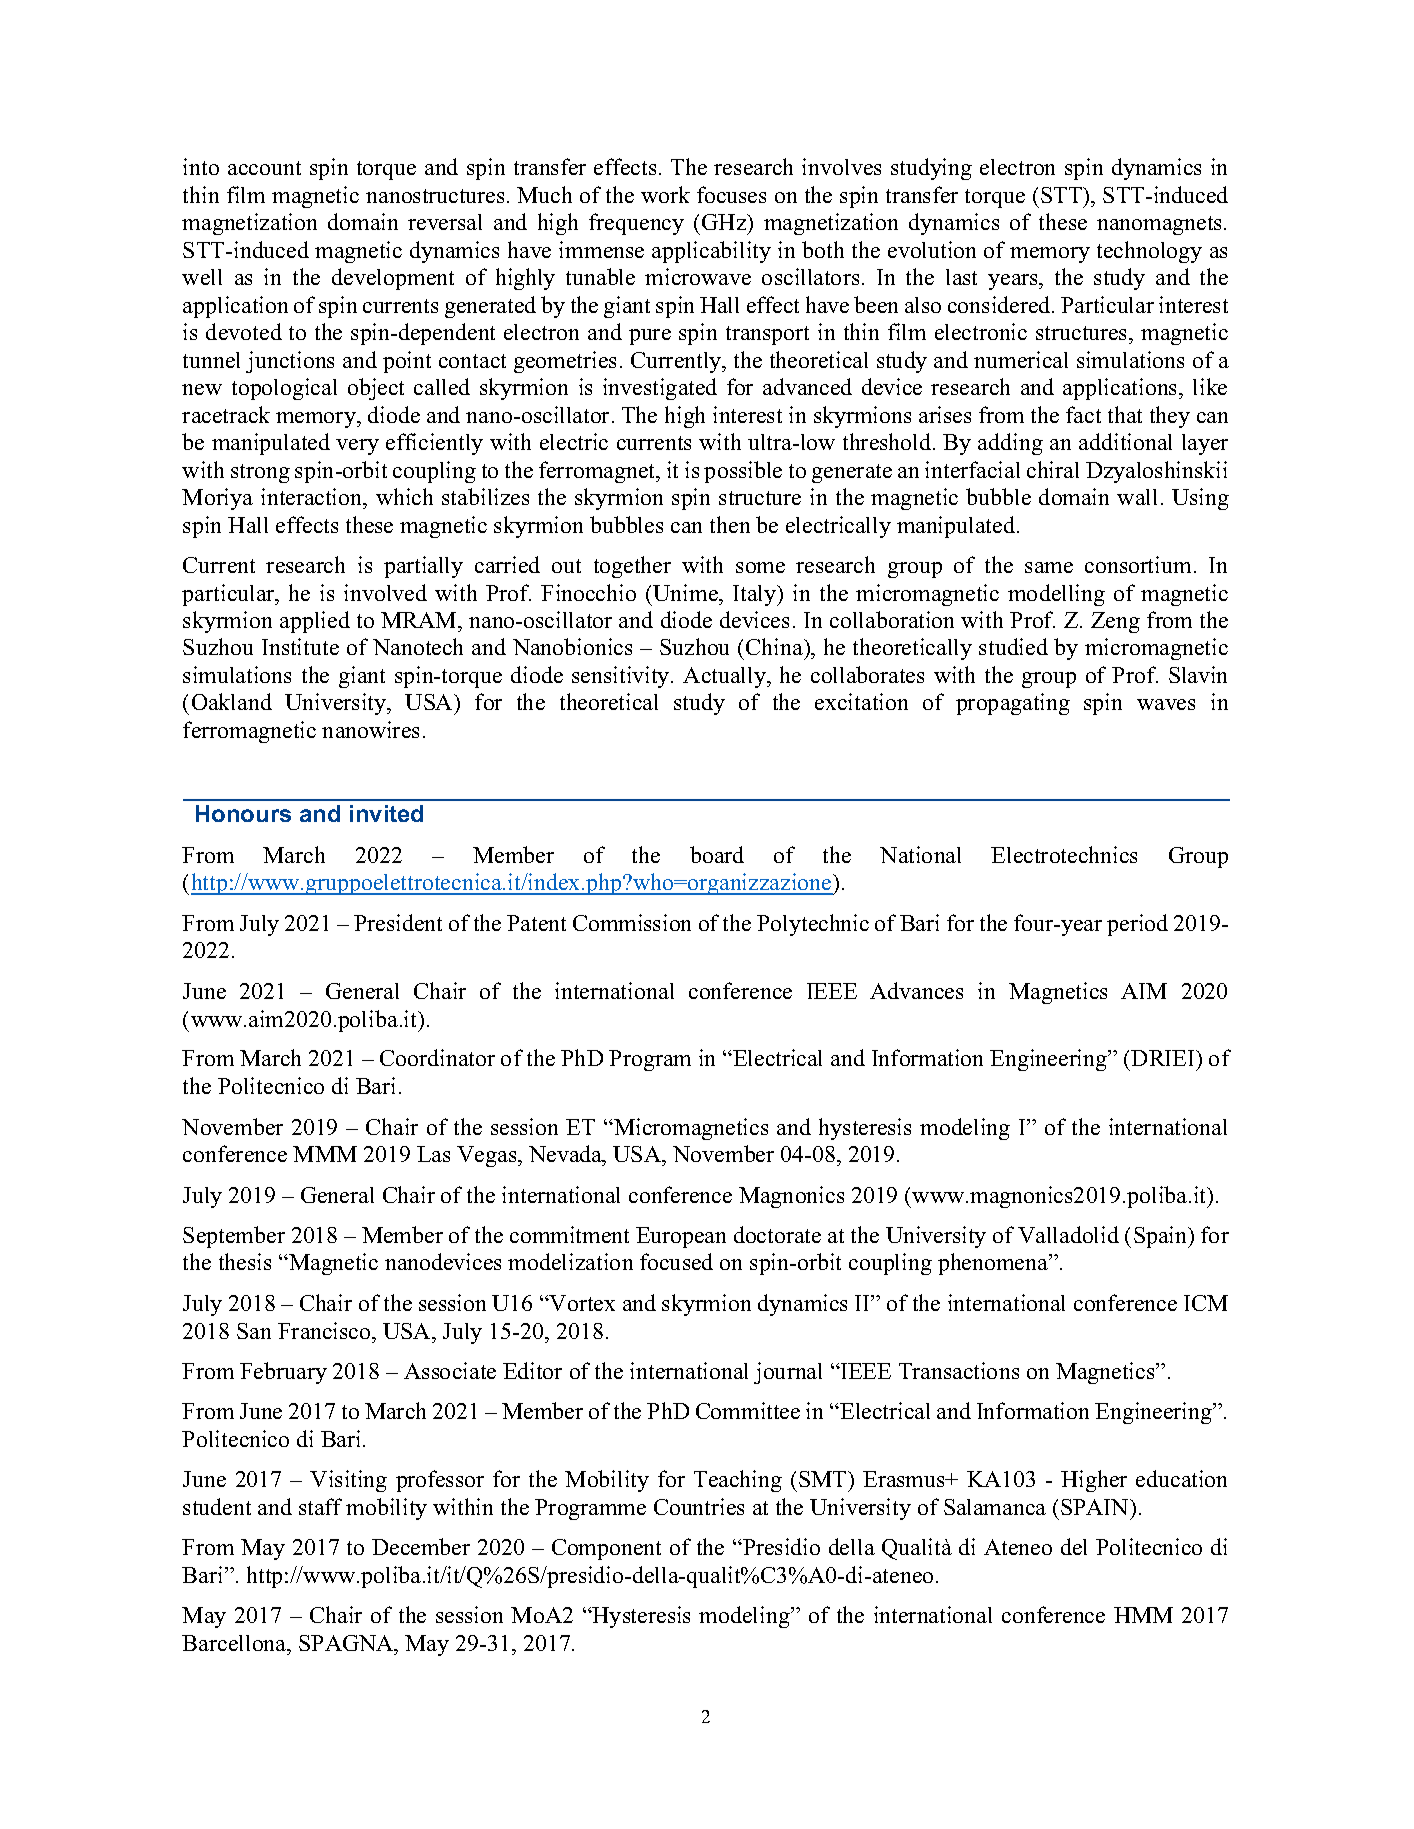 The height and width of the document is (1829, 1414). Describe the element at coordinates (398, 922) in the document. I see `President` at that location.
